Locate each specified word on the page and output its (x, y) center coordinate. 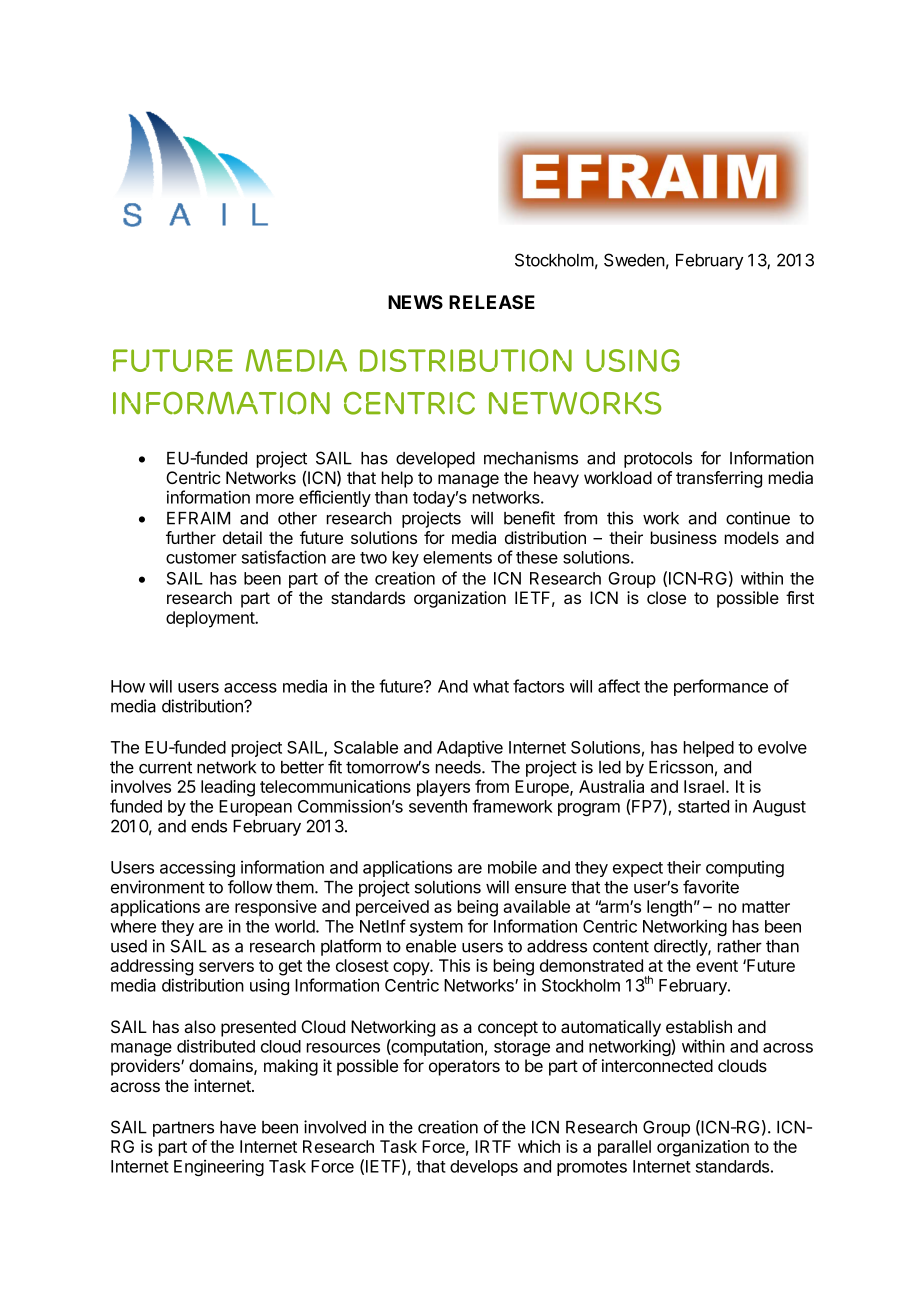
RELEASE (492, 302)
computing (745, 869)
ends (209, 826)
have (238, 1127)
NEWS (415, 302)
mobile (512, 867)
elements (457, 557)
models (752, 537)
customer (201, 558)
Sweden (634, 260)
